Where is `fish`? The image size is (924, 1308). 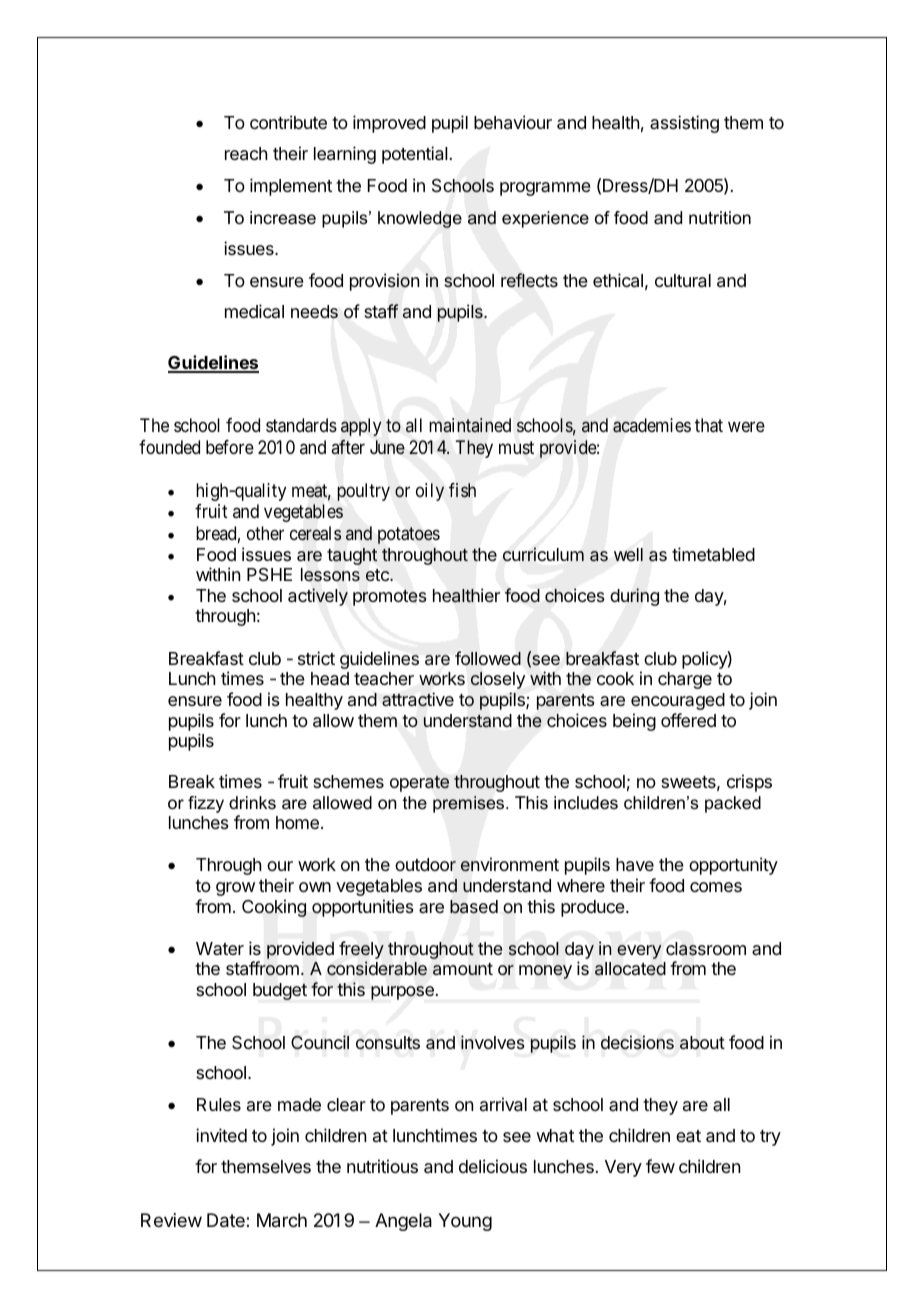 fish is located at coordinates (462, 490).
